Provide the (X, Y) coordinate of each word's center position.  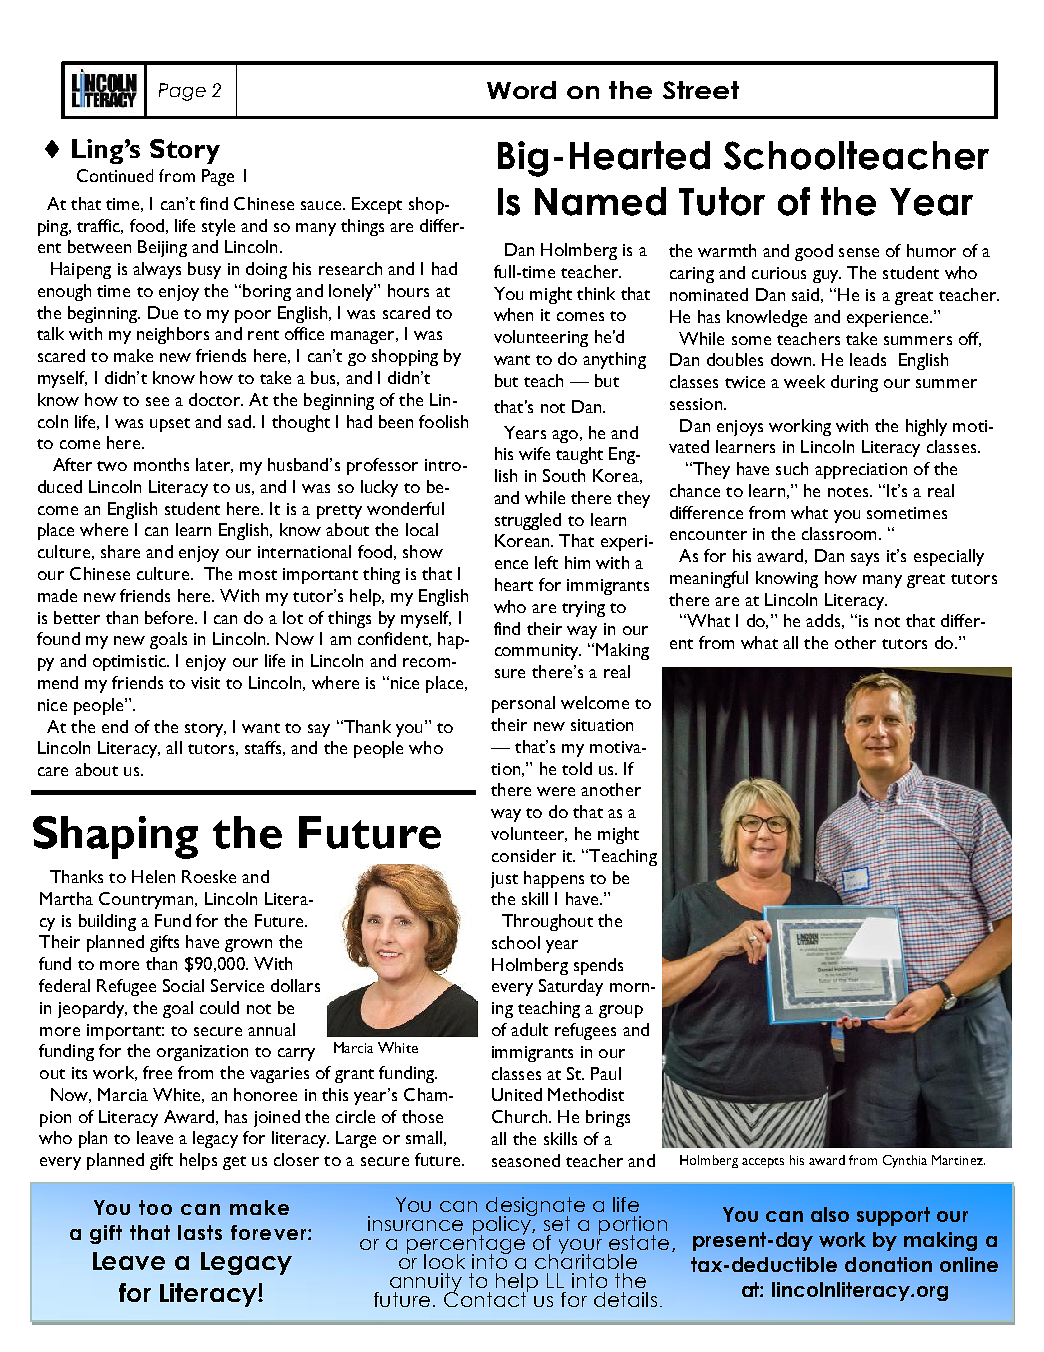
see (157, 401)
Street (701, 90)
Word (521, 90)
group (621, 1011)
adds (823, 620)
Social (183, 985)
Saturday (571, 987)
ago (565, 436)
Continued (115, 175)
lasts (200, 1232)
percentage (466, 1244)
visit (205, 683)
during (854, 383)
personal (523, 704)
